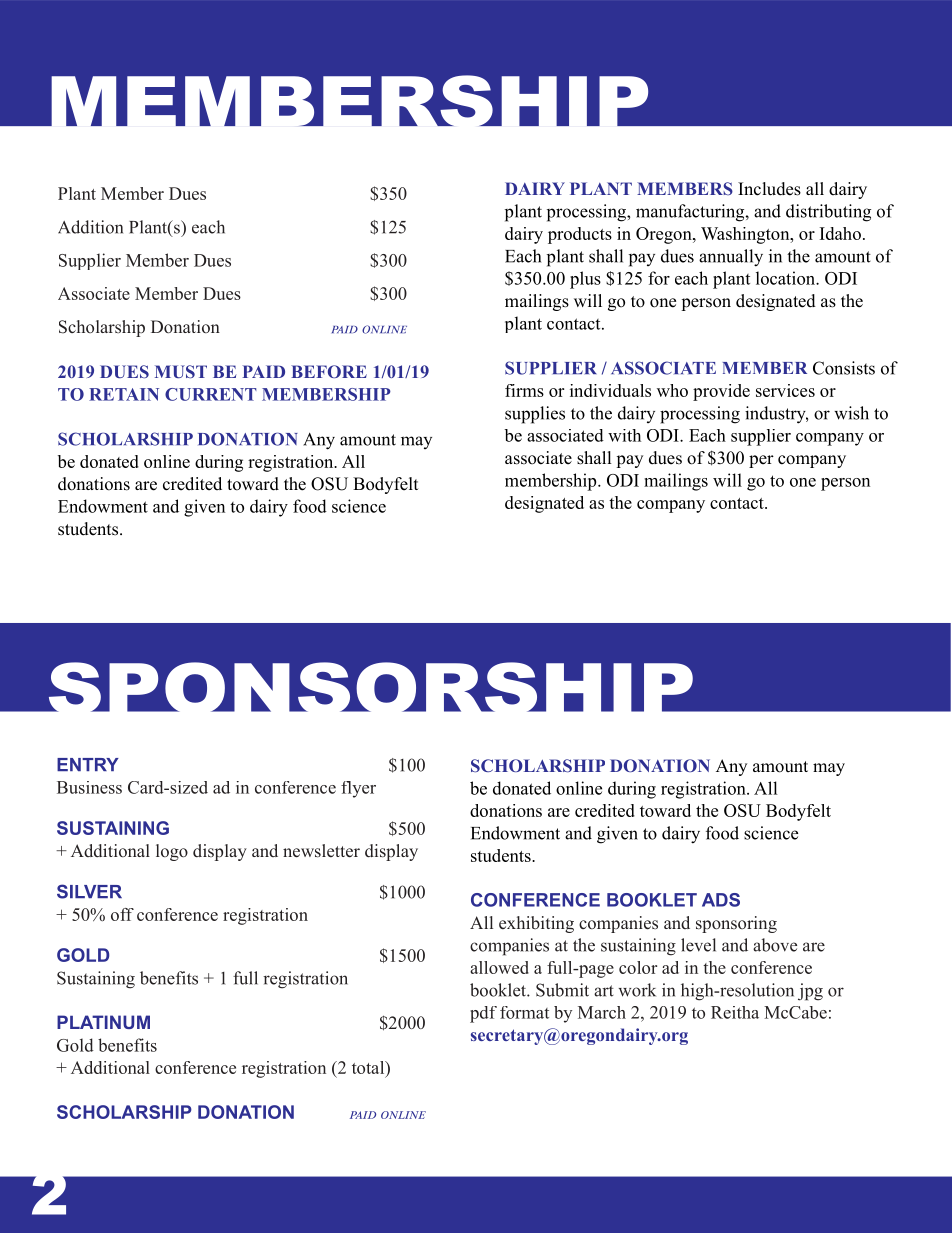 The image size is (952, 1233). What do you see at coordinates (785, 390) in the image?
I see `services` at bounding box center [785, 390].
